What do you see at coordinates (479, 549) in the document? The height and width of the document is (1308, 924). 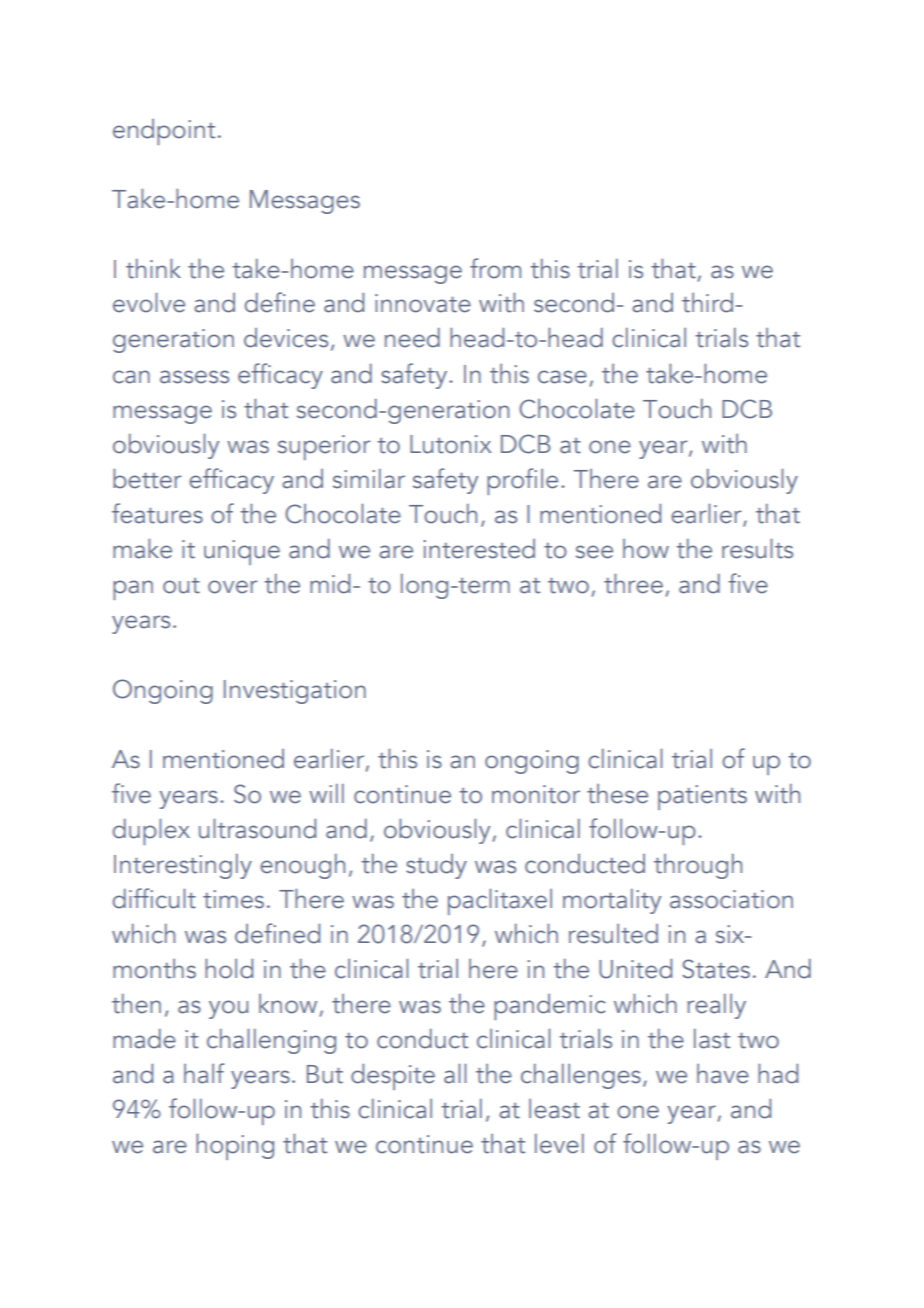 I see `interested` at bounding box center [479, 549].
